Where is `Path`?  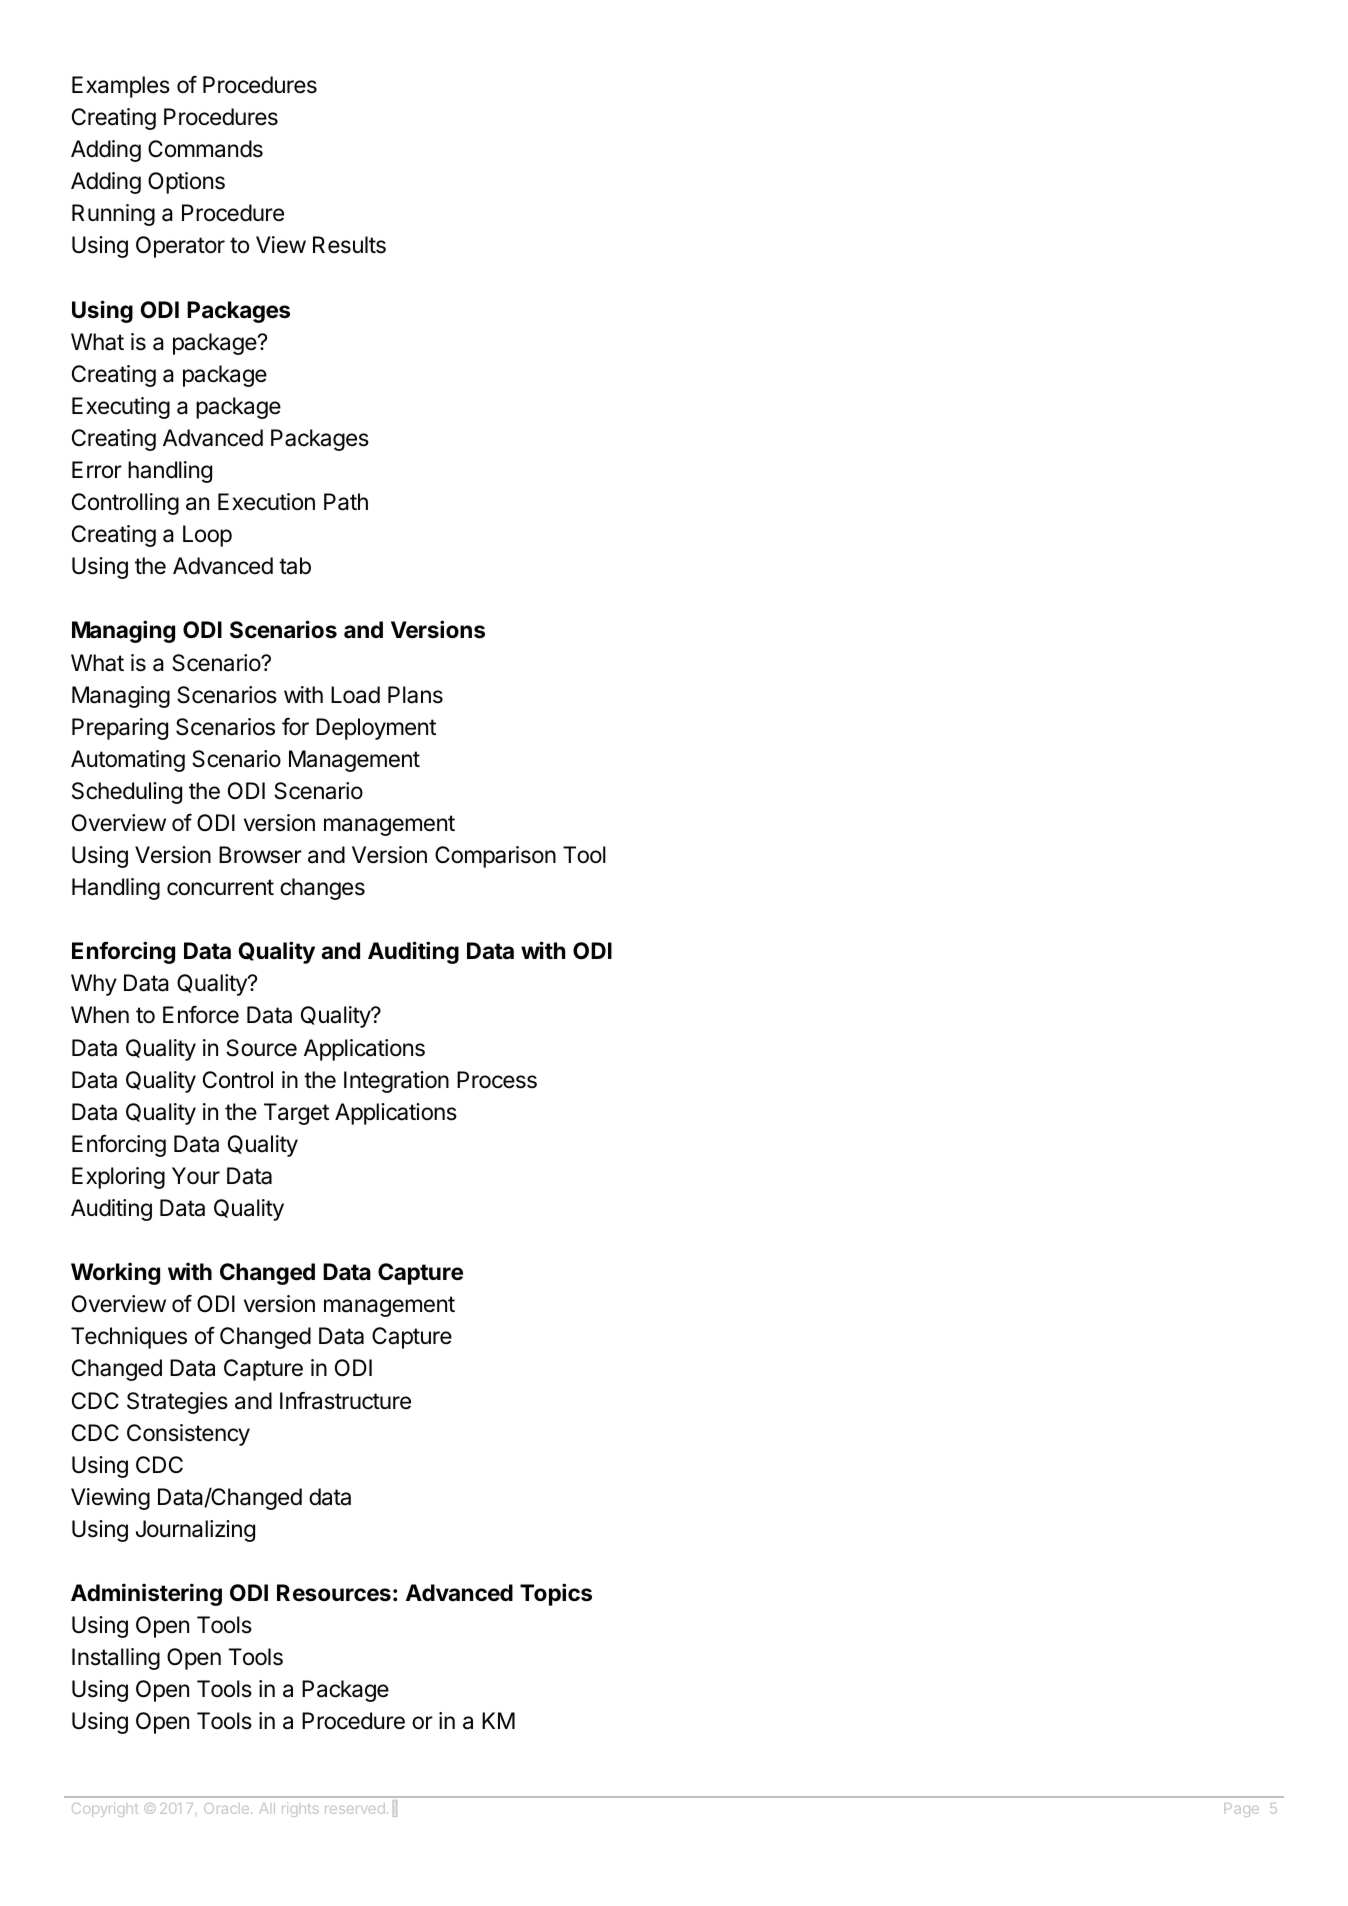
Path is located at coordinates (346, 502).
